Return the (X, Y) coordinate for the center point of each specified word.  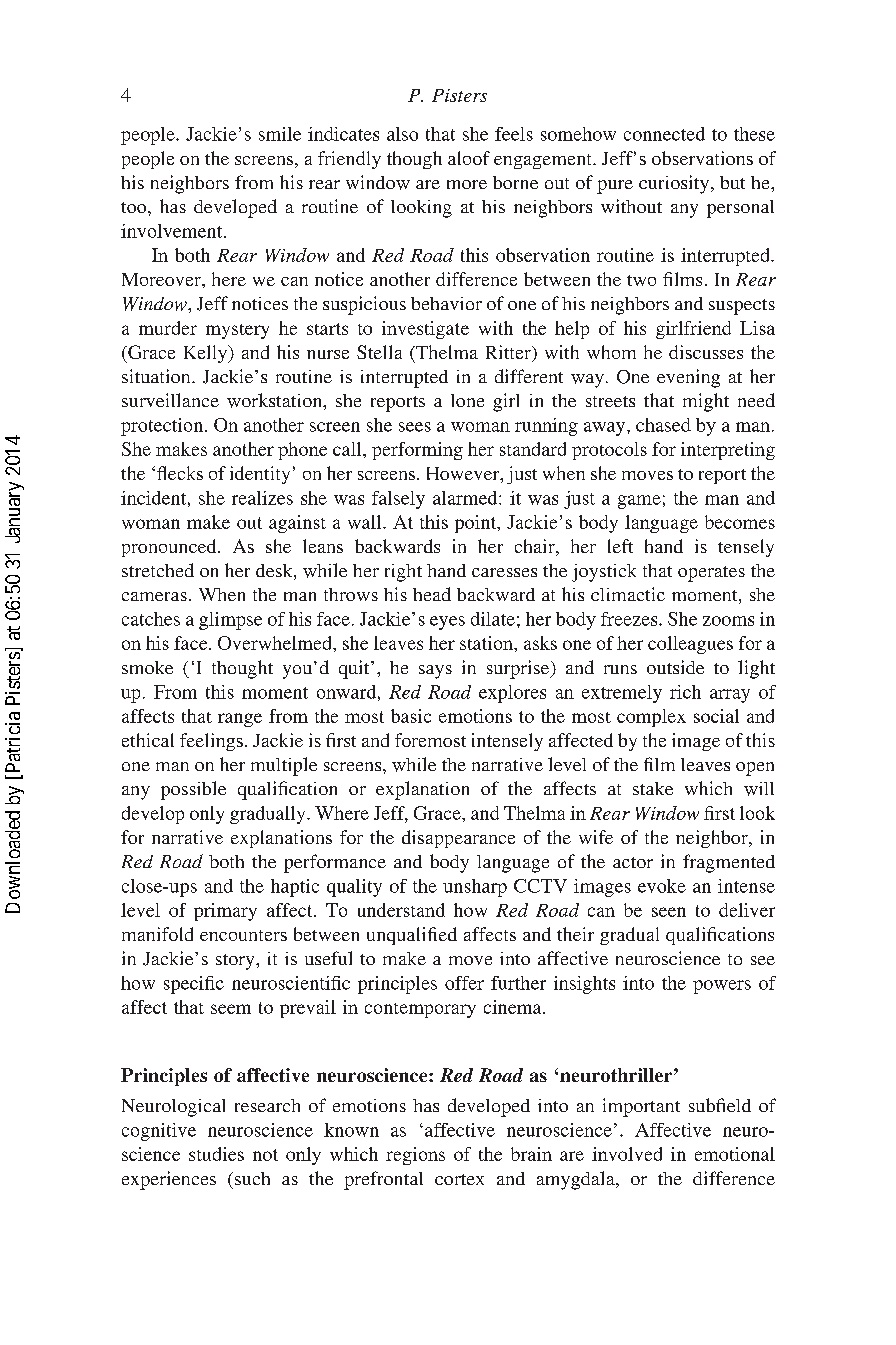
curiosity (674, 184)
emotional (735, 1154)
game (639, 502)
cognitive (159, 1132)
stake (653, 788)
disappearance (458, 839)
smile (280, 134)
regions (415, 1156)
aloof (469, 158)
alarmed (466, 498)
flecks (180, 473)
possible (193, 790)
